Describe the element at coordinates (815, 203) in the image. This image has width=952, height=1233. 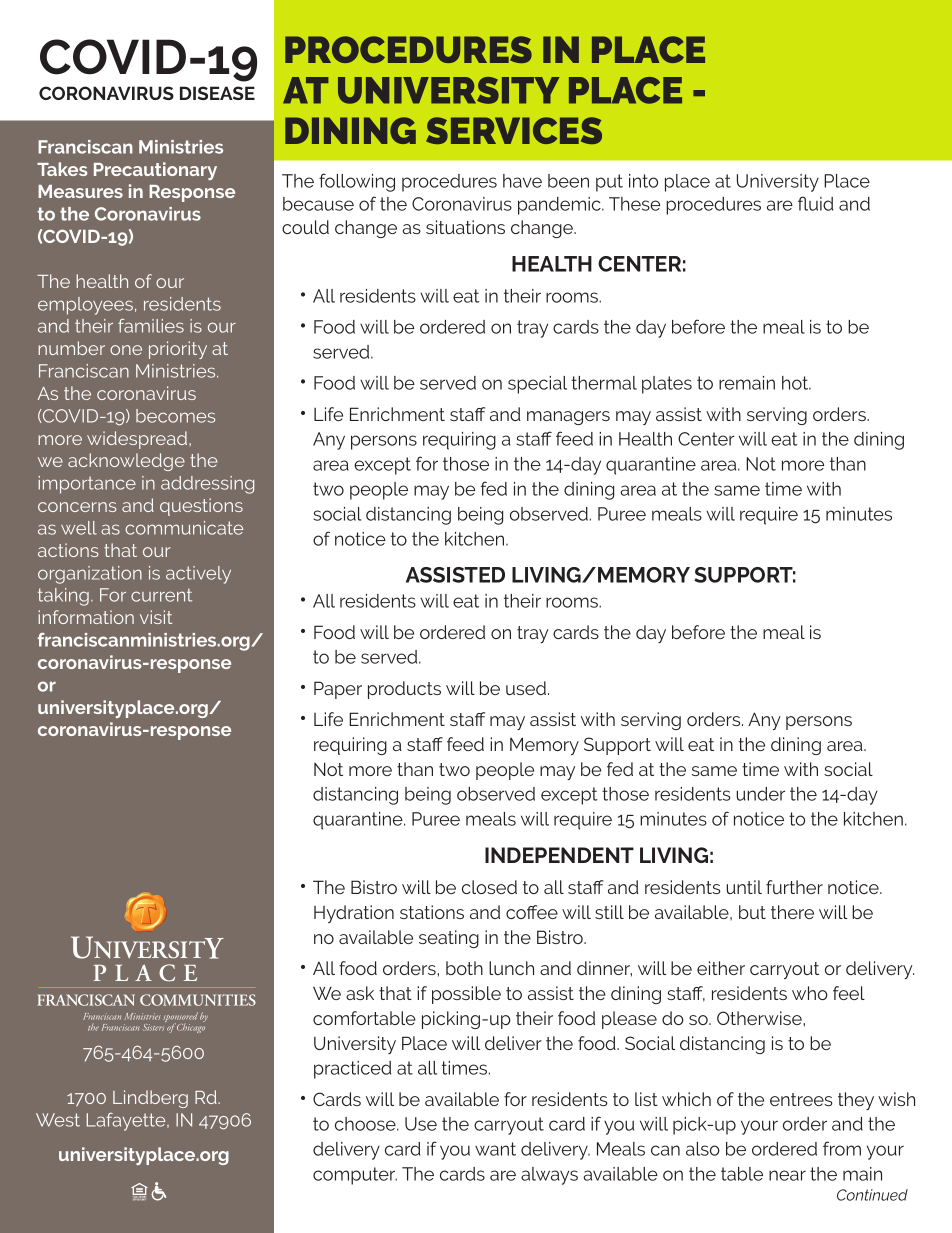
I see `fluid` at that location.
